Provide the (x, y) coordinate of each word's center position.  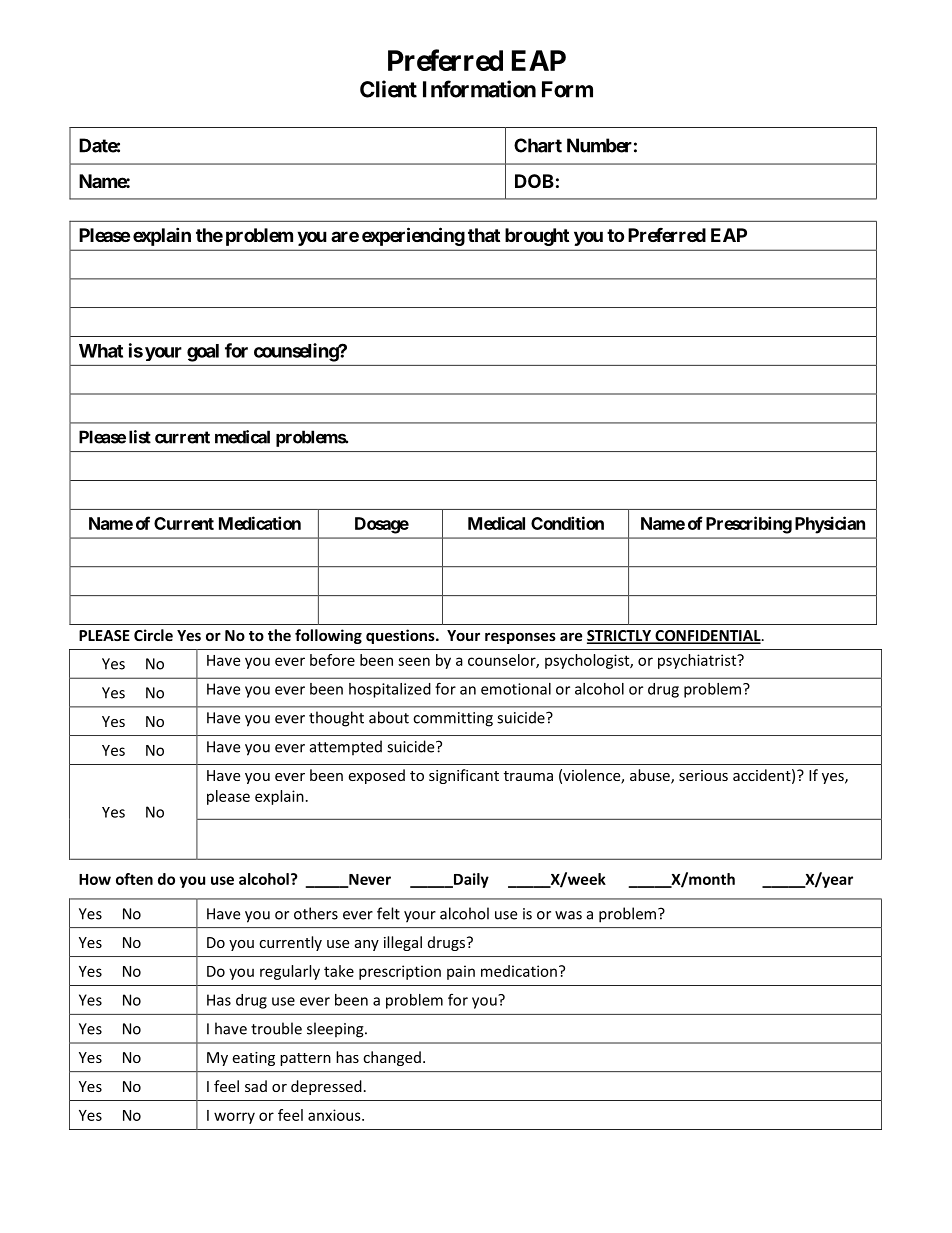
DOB (534, 181)
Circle (153, 635)
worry (234, 1118)
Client (388, 89)
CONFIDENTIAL (708, 637)
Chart (538, 145)
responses (520, 638)
